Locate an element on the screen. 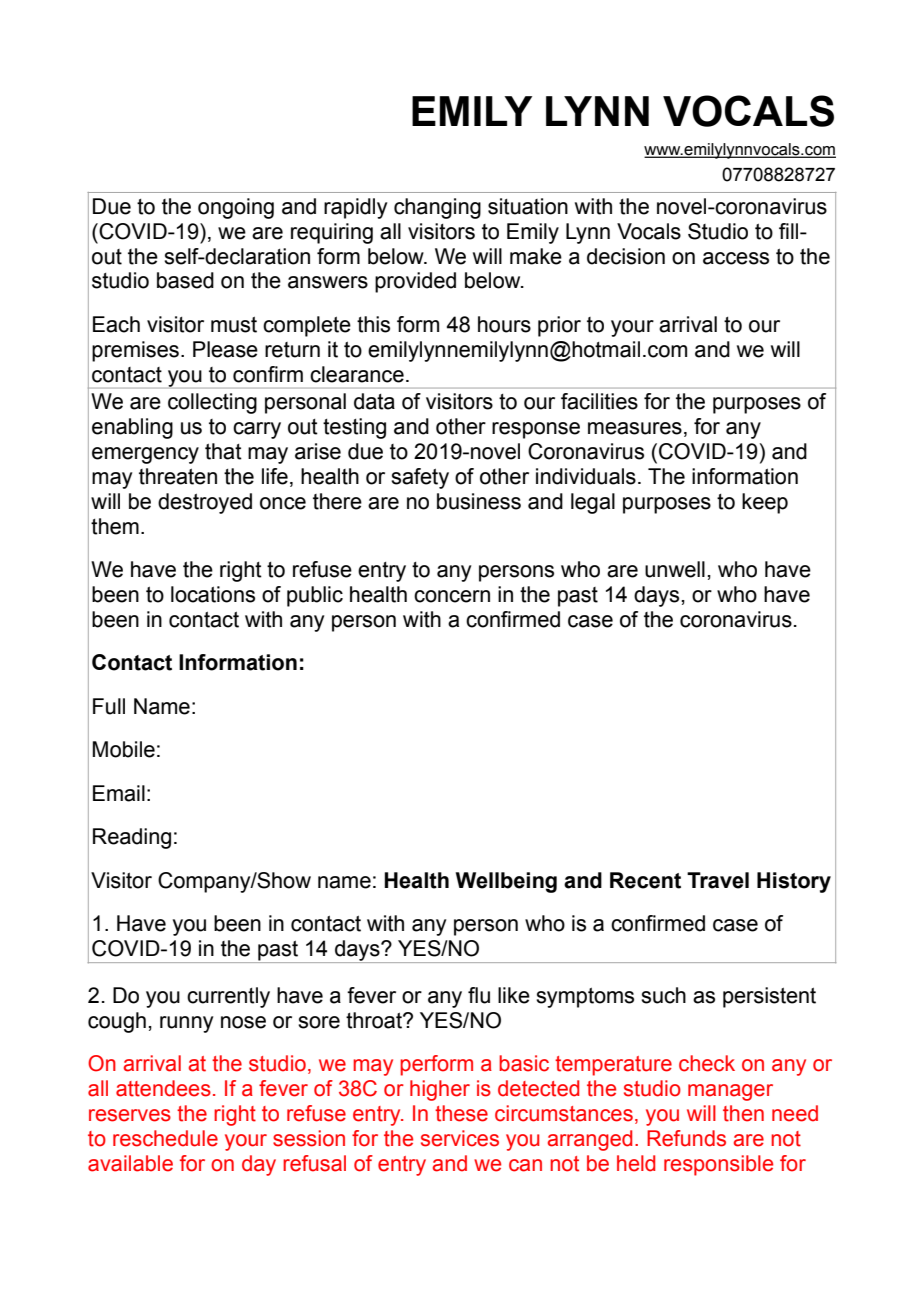  changing is located at coordinates (437, 208).
